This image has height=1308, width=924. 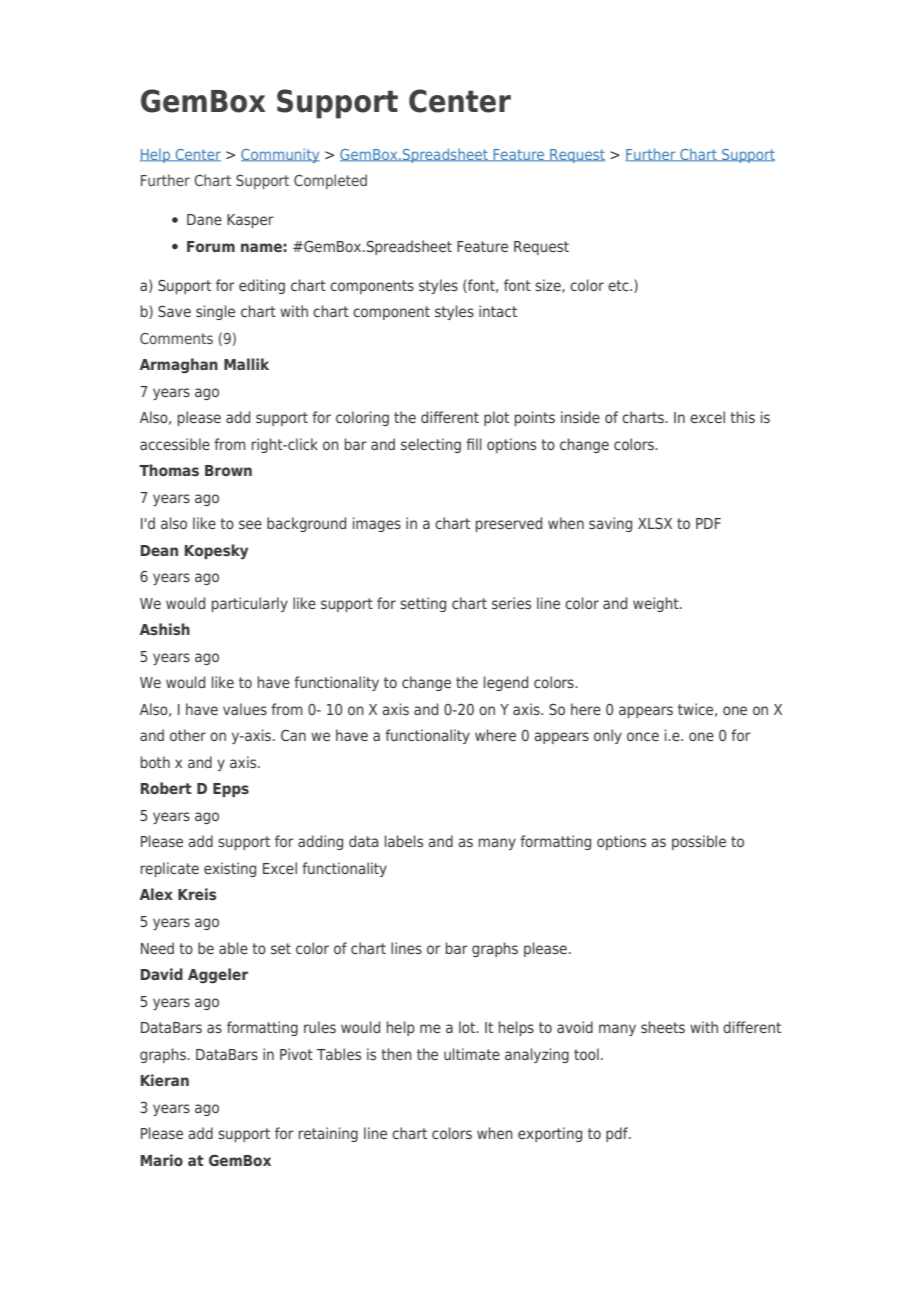 I want to click on Brown, so click(x=228, y=470).
